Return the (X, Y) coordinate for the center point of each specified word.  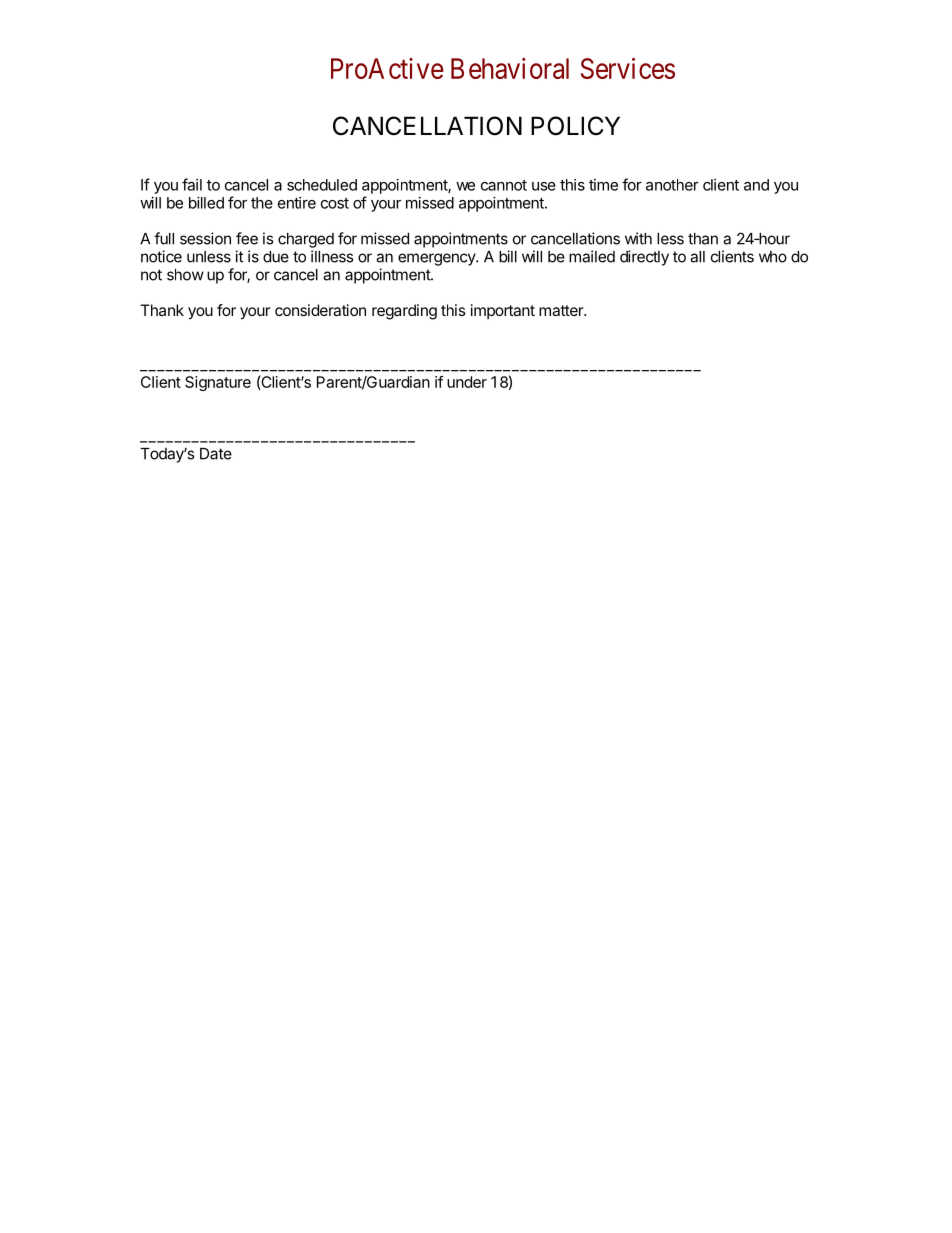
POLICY (575, 126)
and (756, 185)
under (467, 382)
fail (192, 184)
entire (297, 203)
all (697, 257)
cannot (504, 185)
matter (562, 310)
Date (216, 454)
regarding (404, 312)
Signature (218, 383)
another (672, 185)
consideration (320, 310)
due (276, 257)
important (503, 311)
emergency (437, 259)
